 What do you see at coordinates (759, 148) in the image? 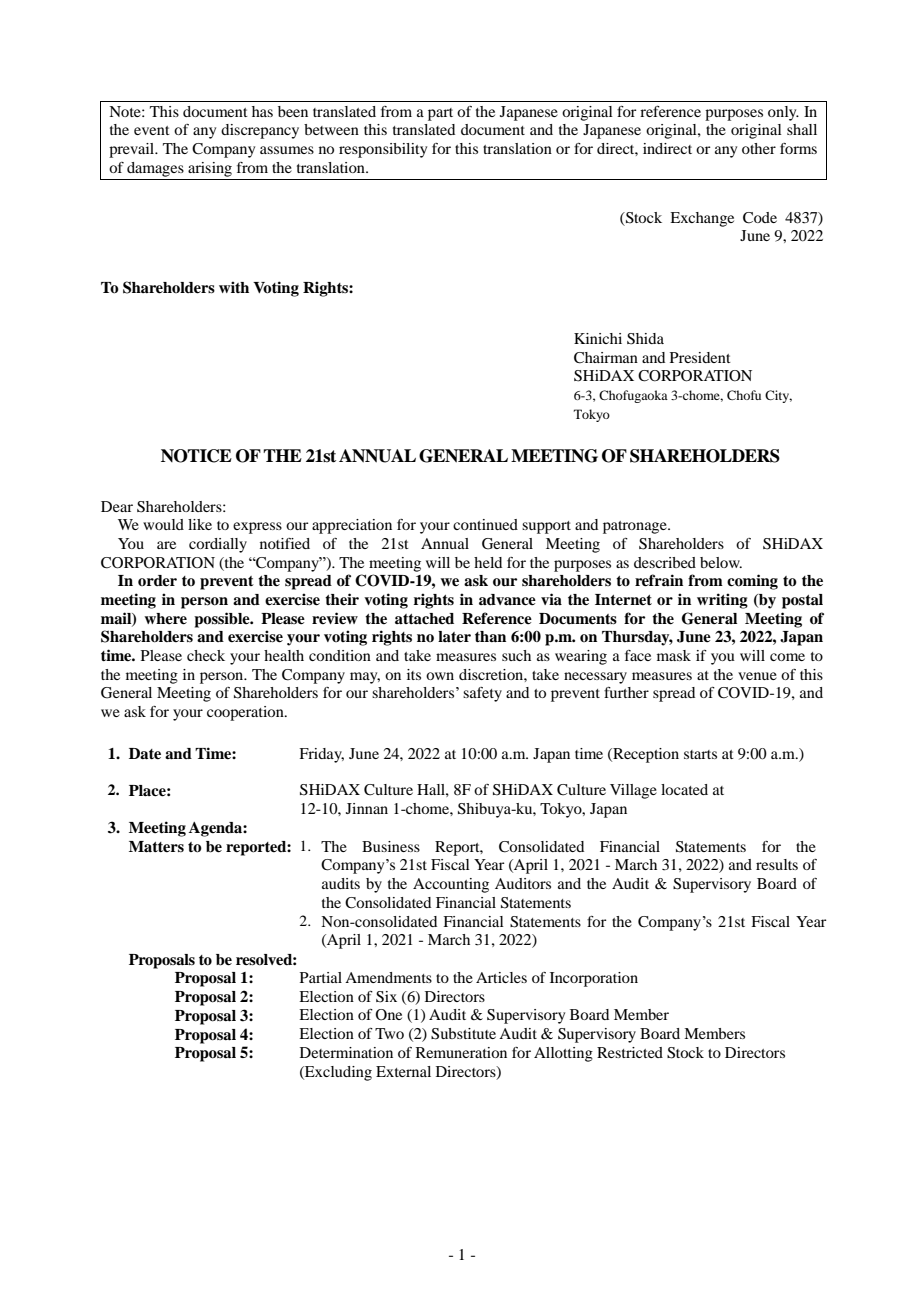
I see `other` at bounding box center [759, 148].
